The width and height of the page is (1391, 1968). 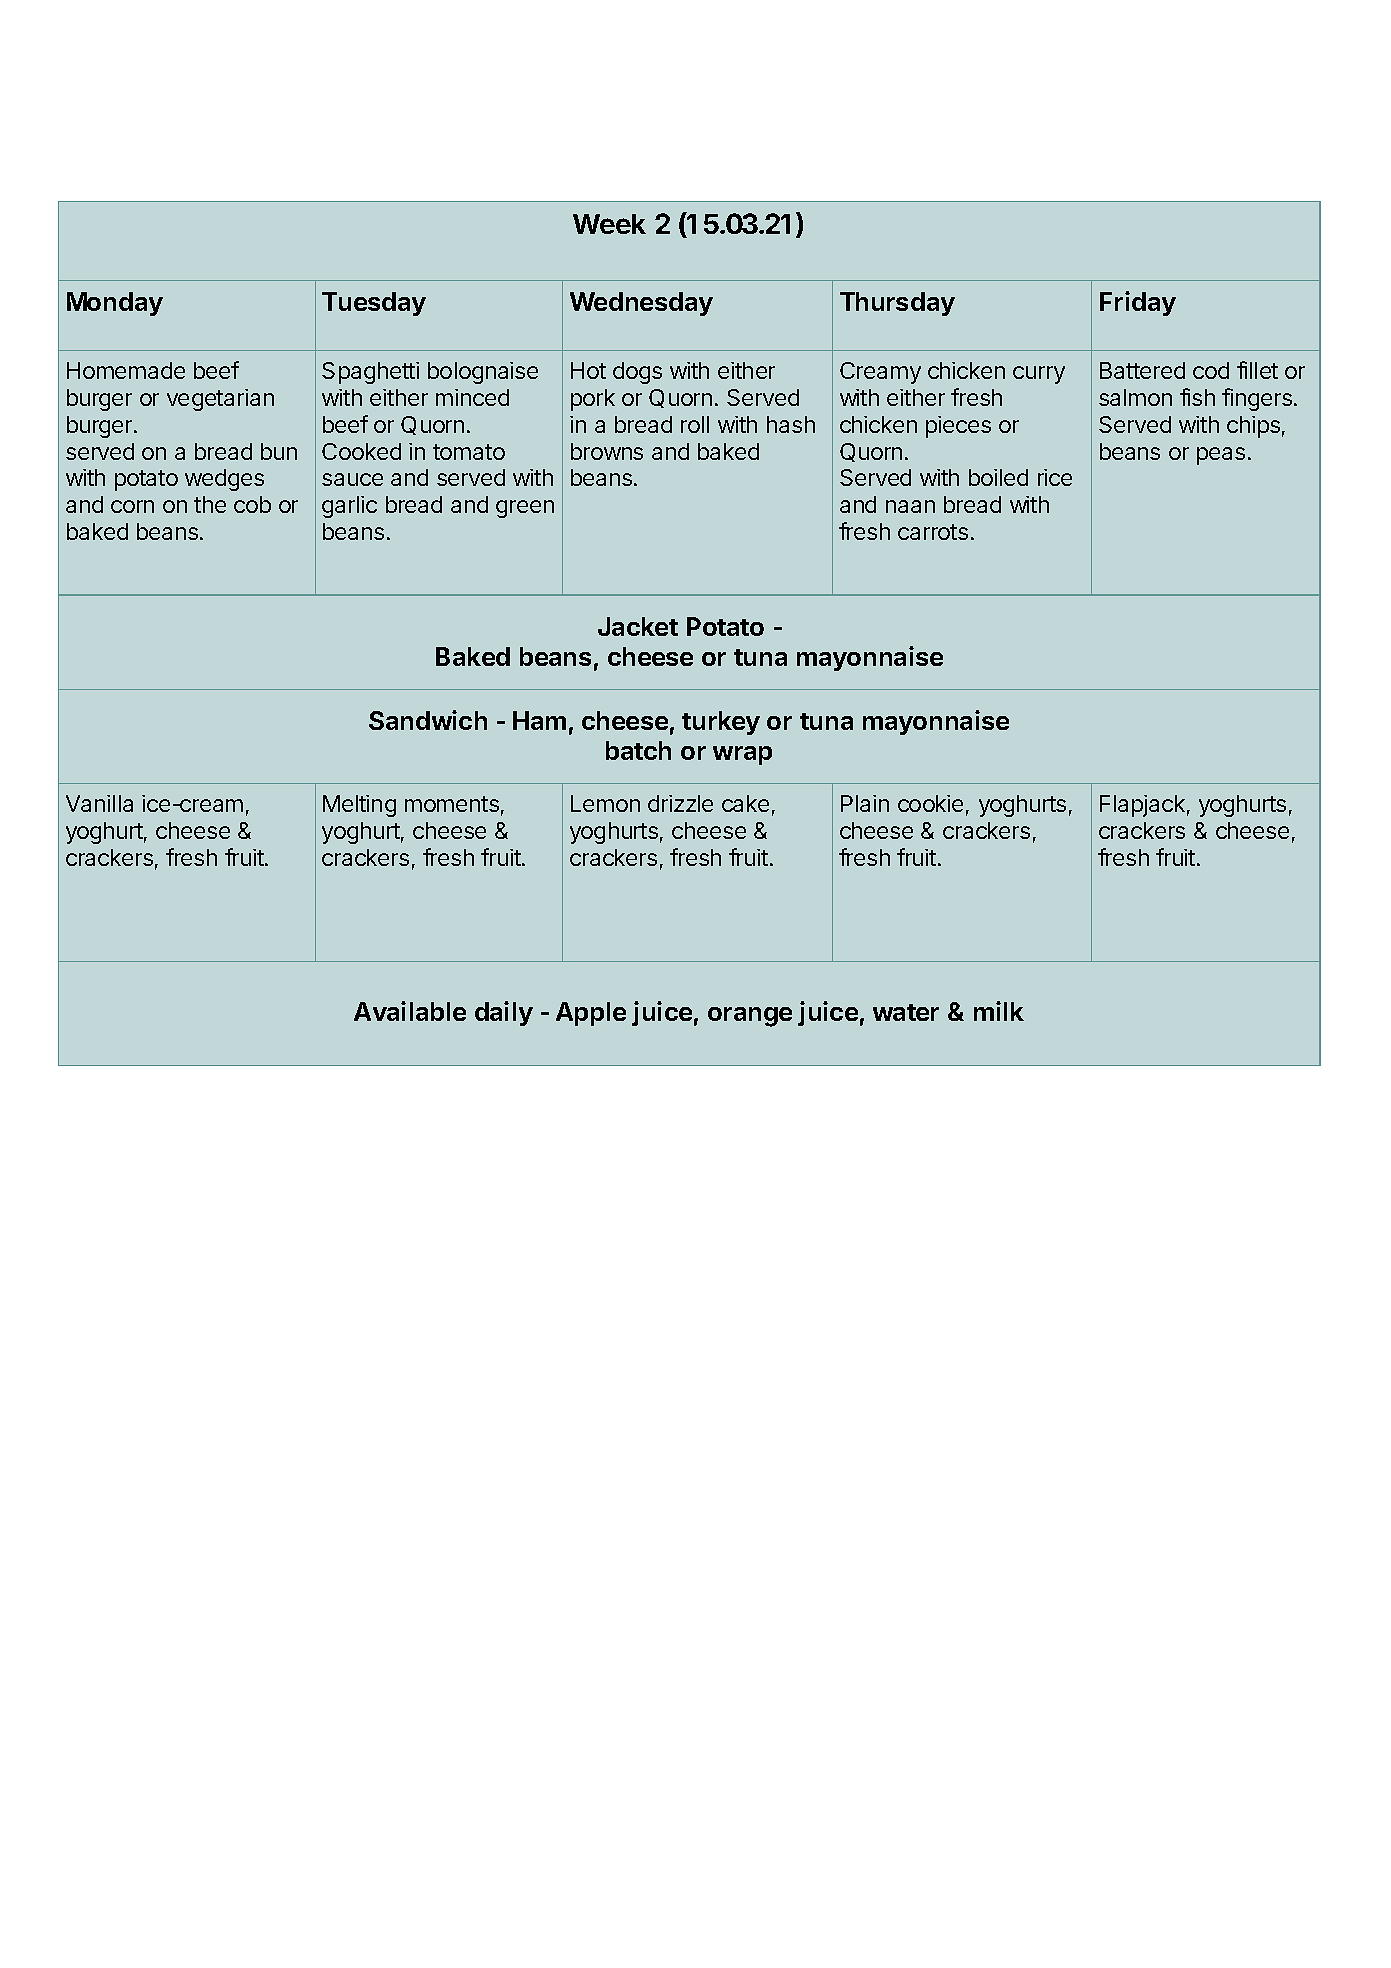 What do you see at coordinates (374, 304) in the page?
I see `Tuesday` at bounding box center [374, 304].
